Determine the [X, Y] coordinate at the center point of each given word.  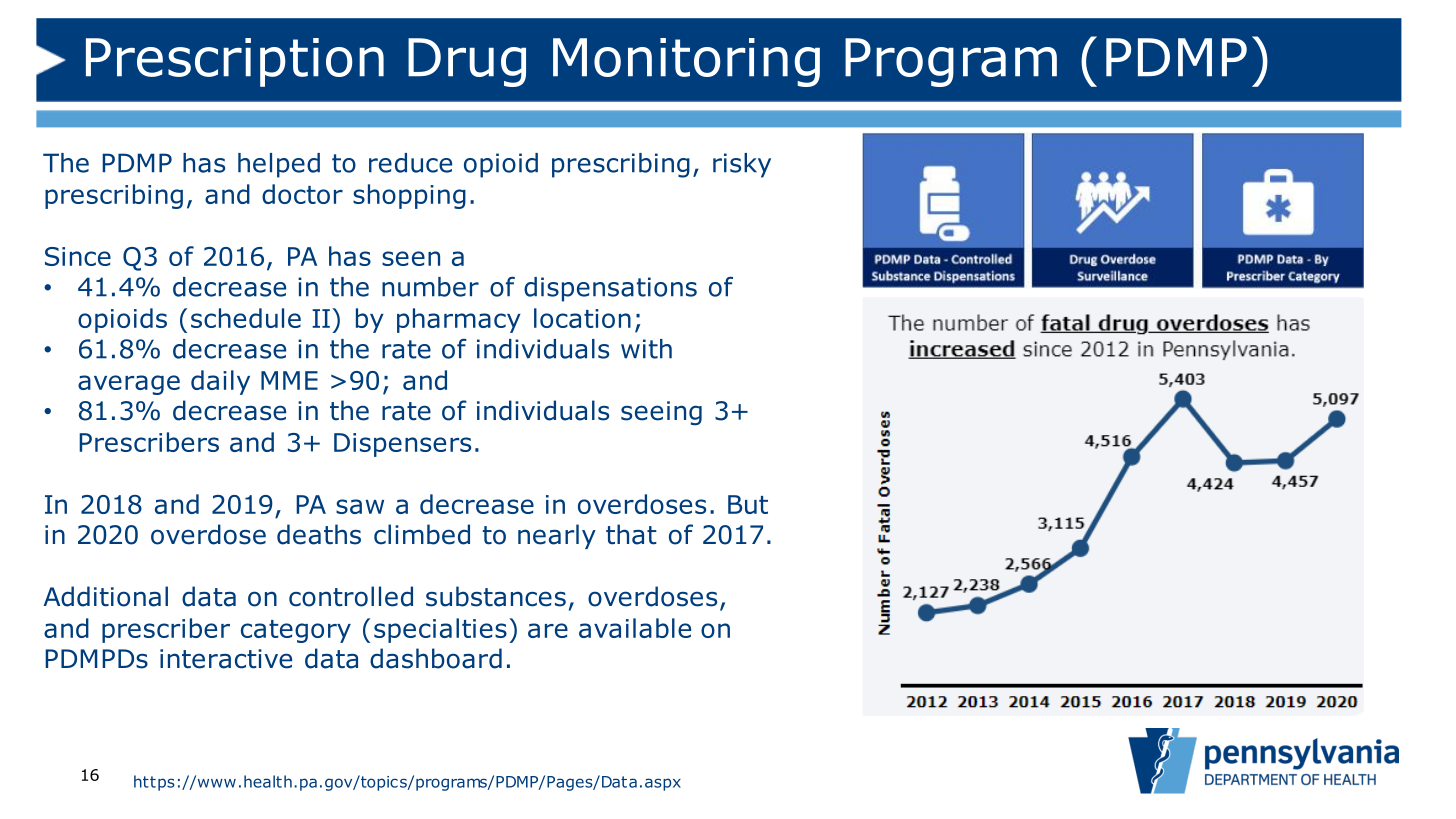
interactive [226, 659]
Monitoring [686, 62]
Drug [467, 62]
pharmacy [459, 320]
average [129, 385]
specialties [440, 630]
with [646, 349]
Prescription [235, 62]
